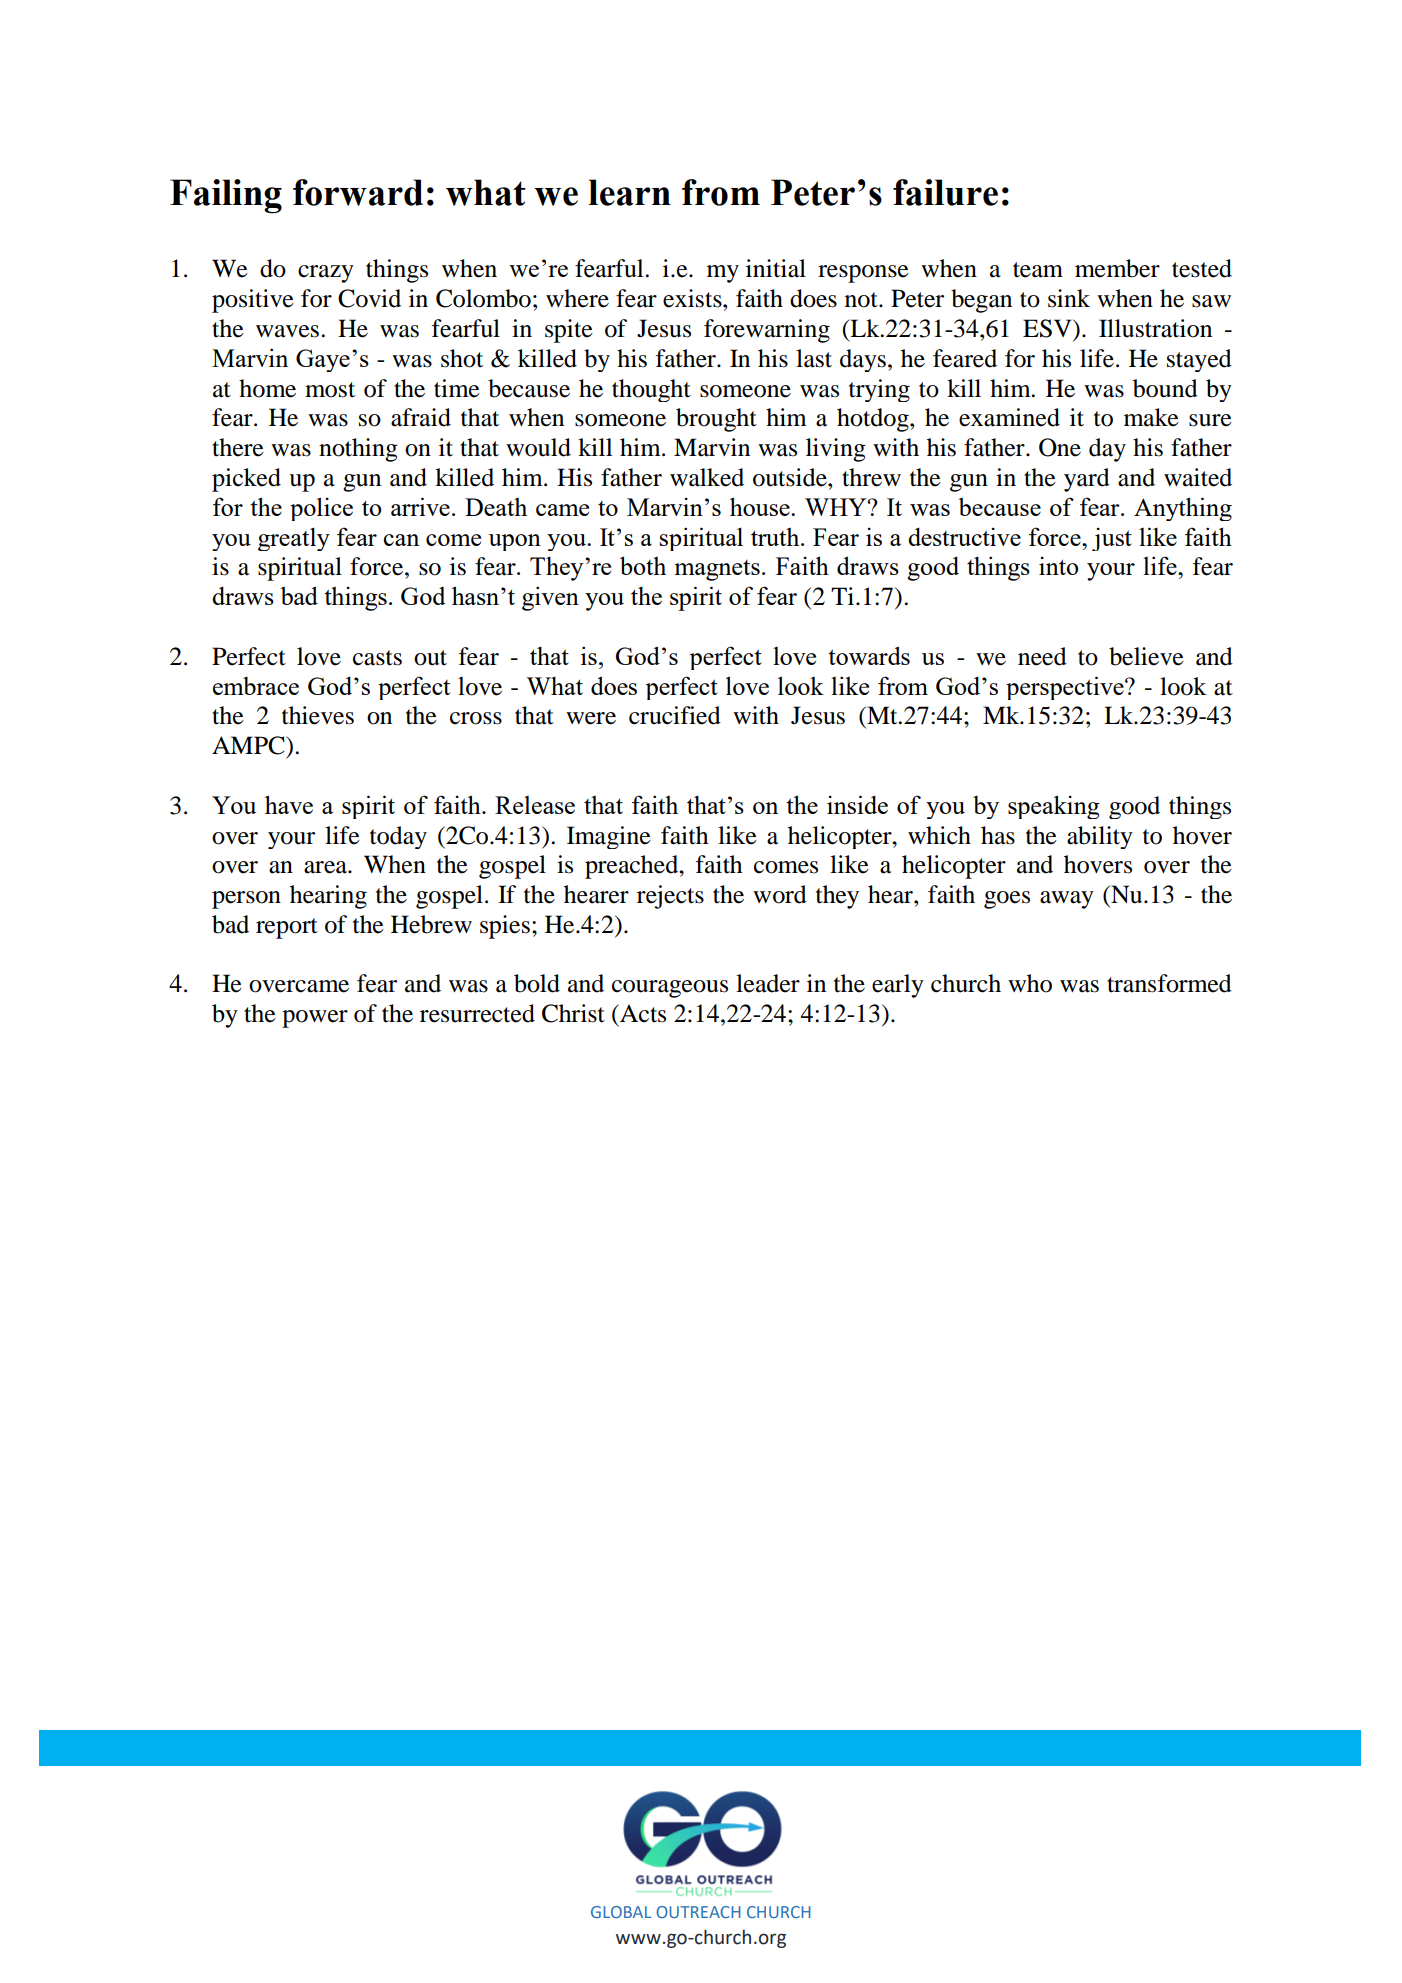  I want to click on member, so click(1117, 268).
